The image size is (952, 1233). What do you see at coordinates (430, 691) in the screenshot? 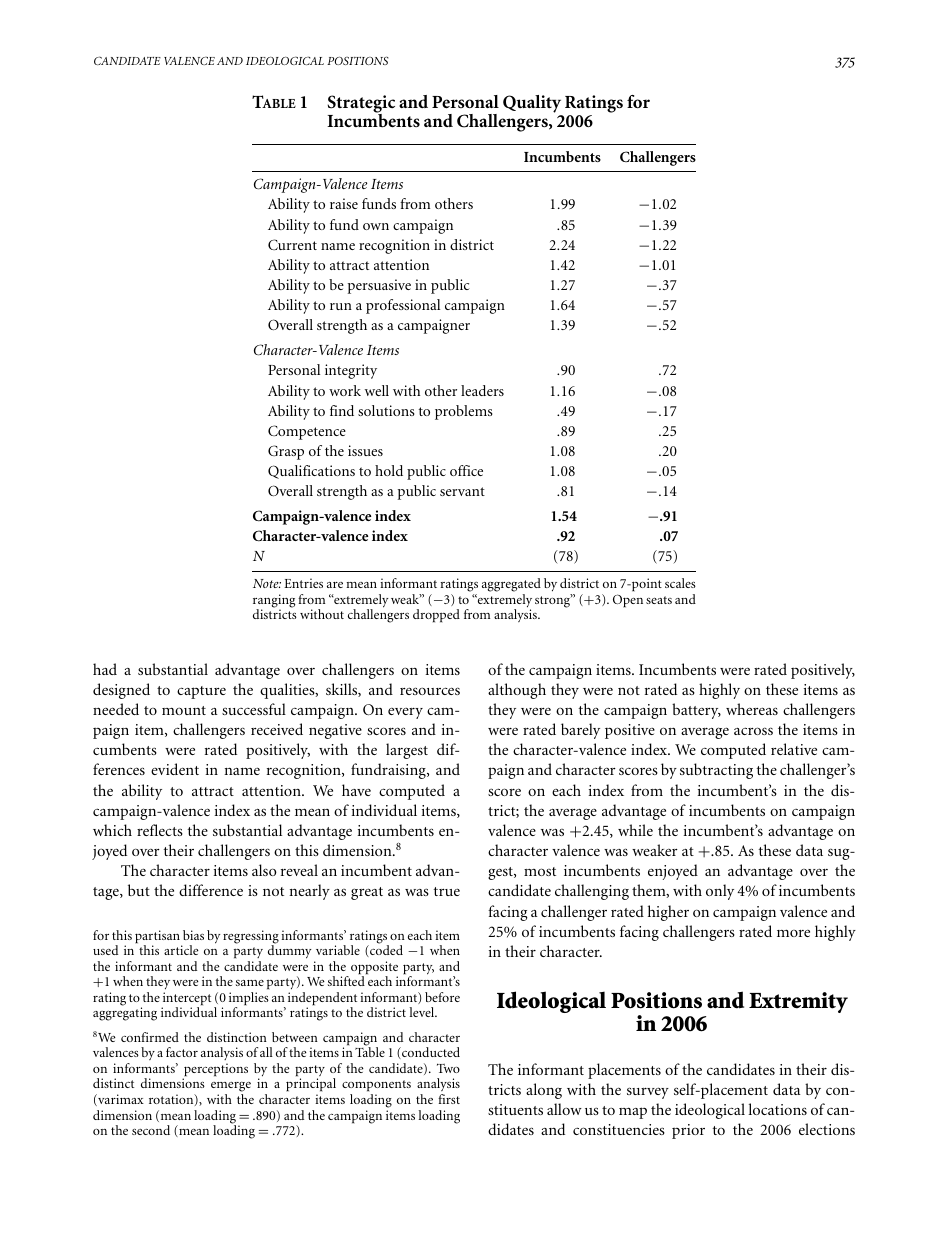
I see `resources` at bounding box center [430, 691].
